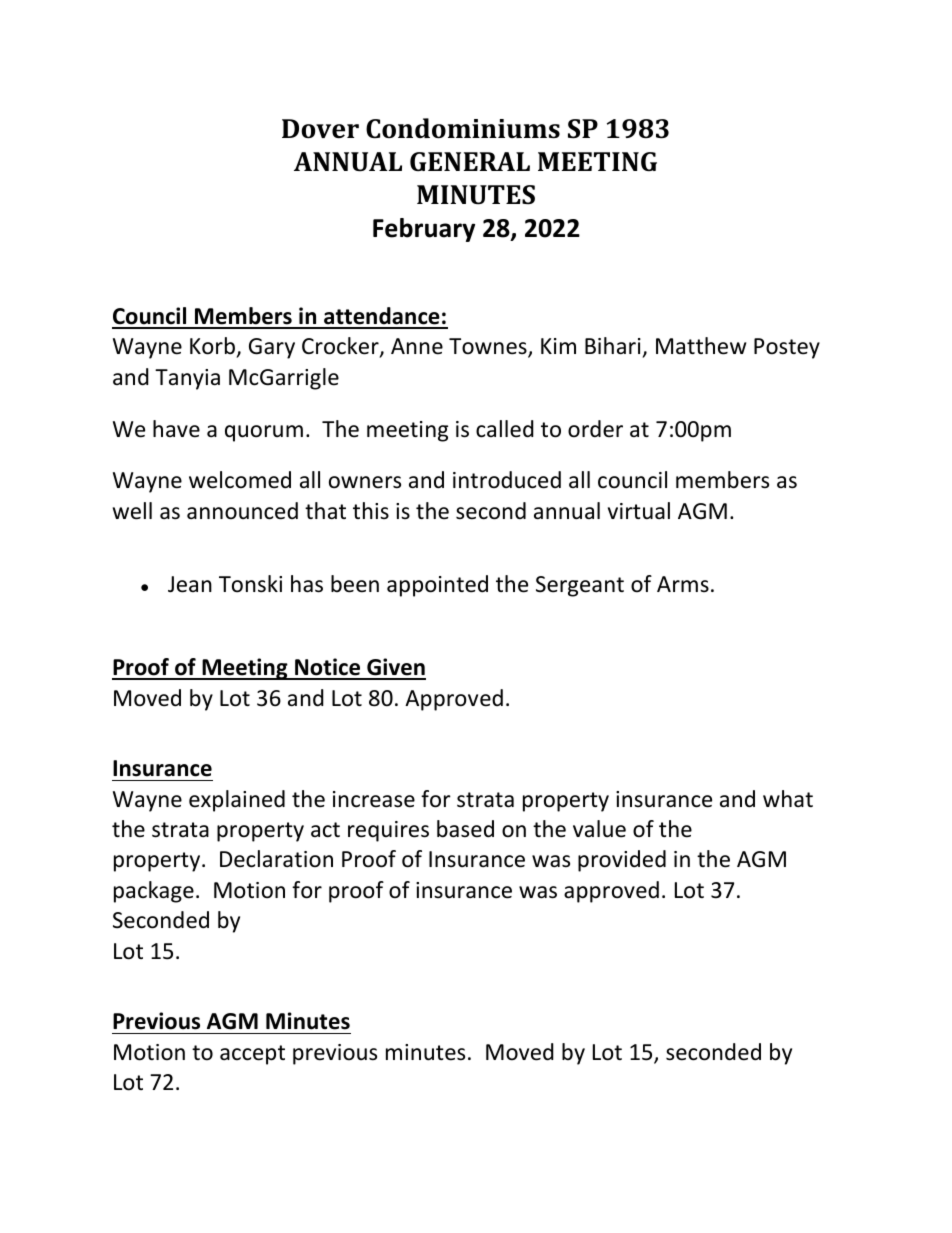 This document has width=952, height=1233. Describe the element at coordinates (470, 161) in the document. I see `GENERAL` at that location.
